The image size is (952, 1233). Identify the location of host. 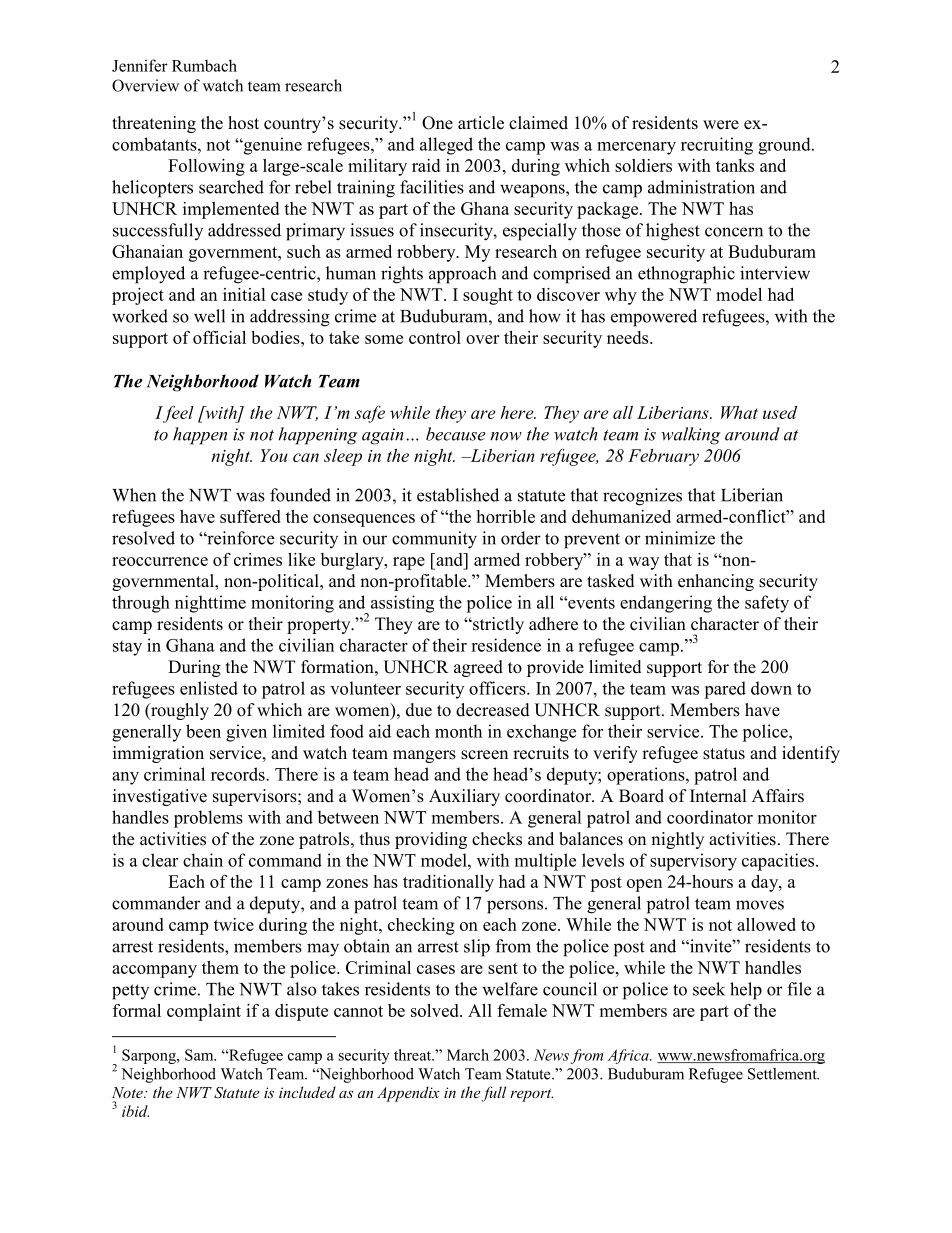
(243, 123).
